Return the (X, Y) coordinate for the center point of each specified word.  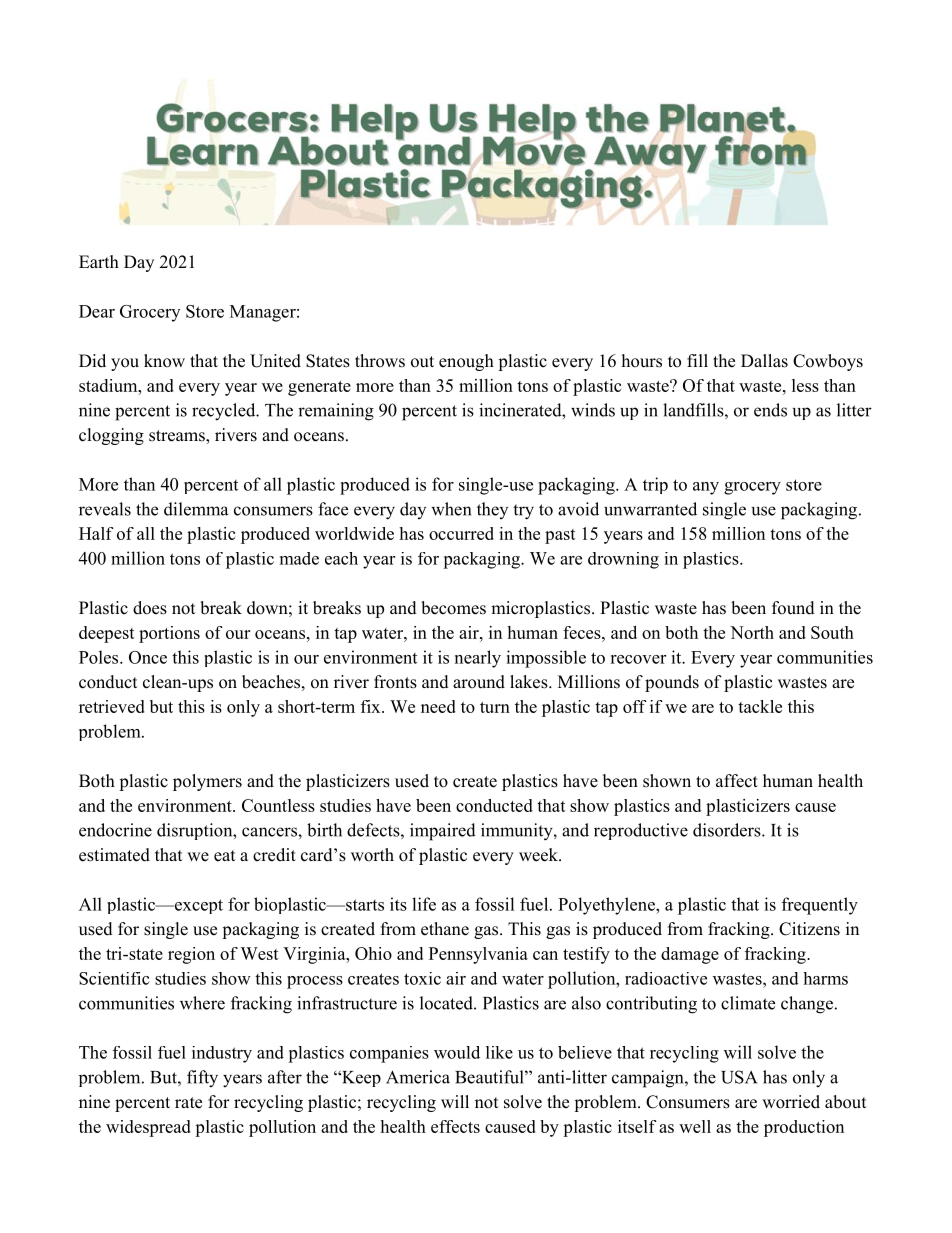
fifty (202, 1079)
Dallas (764, 361)
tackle (760, 706)
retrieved (112, 706)
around (479, 682)
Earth (99, 261)
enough (466, 362)
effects (455, 1126)
